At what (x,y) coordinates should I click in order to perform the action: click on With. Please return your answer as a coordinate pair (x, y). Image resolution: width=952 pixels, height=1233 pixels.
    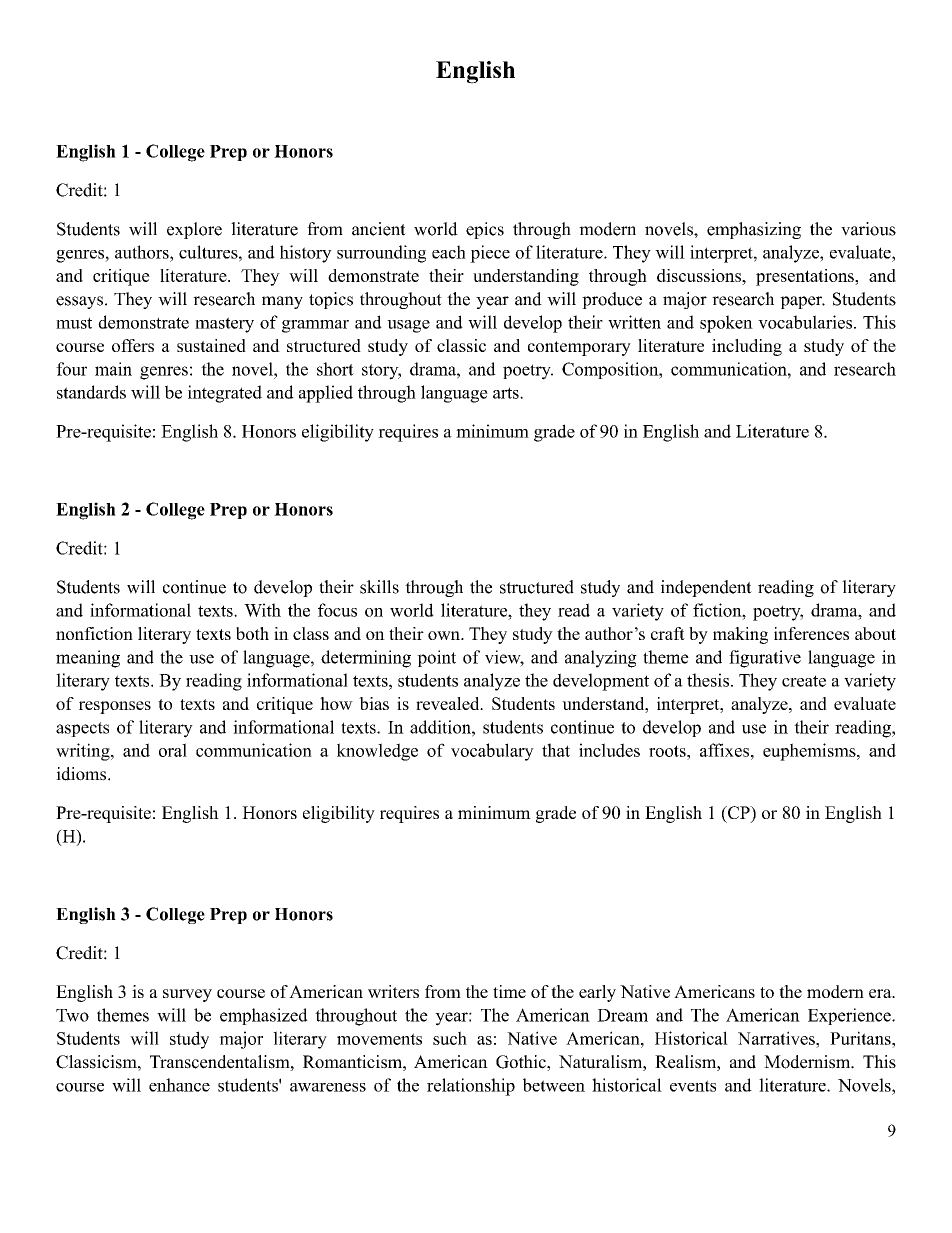
    Looking at the image, I should click on (262, 610).
